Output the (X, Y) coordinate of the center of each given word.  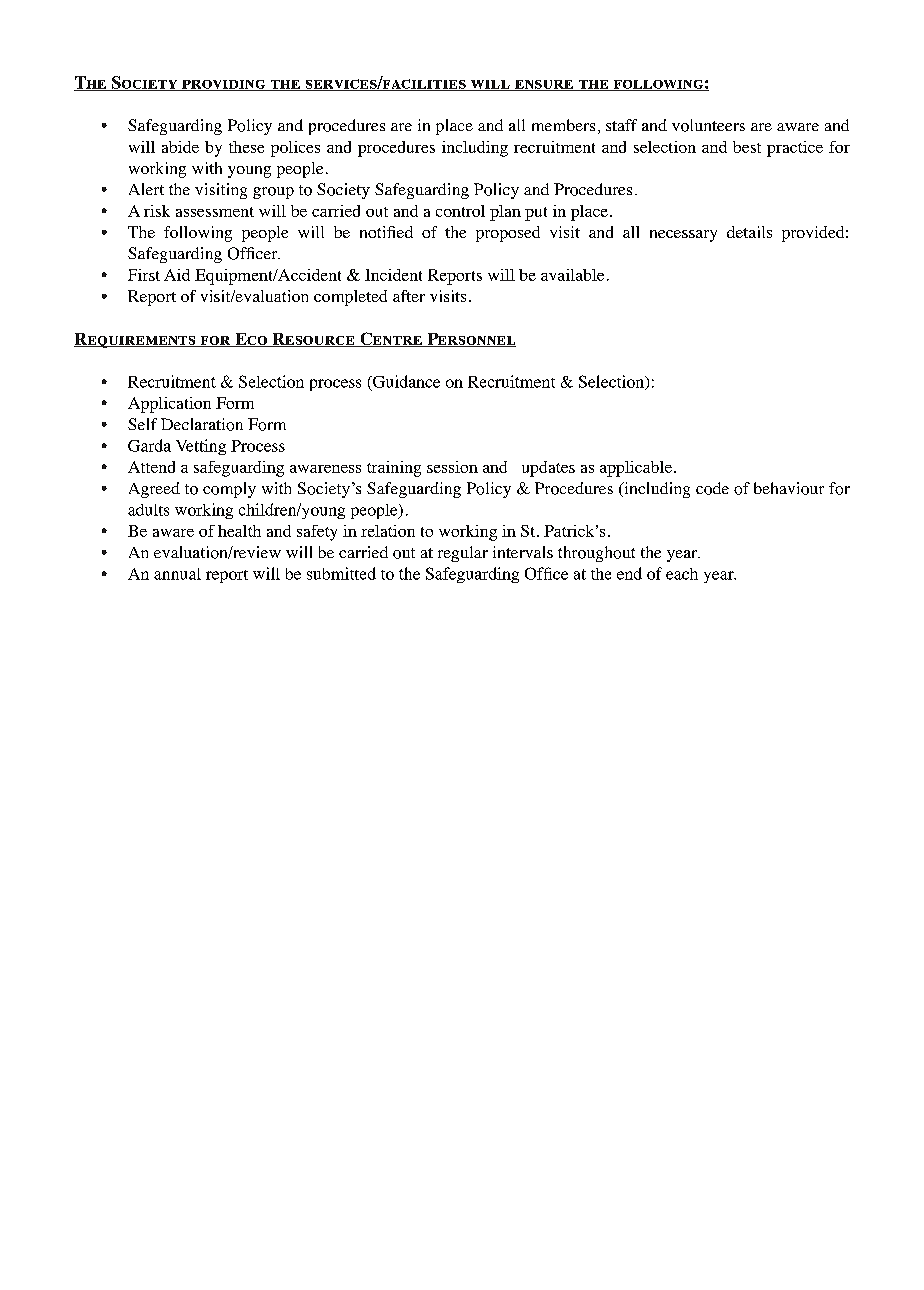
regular (463, 554)
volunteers (708, 125)
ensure (544, 85)
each (682, 574)
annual (177, 574)
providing (223, 85)
